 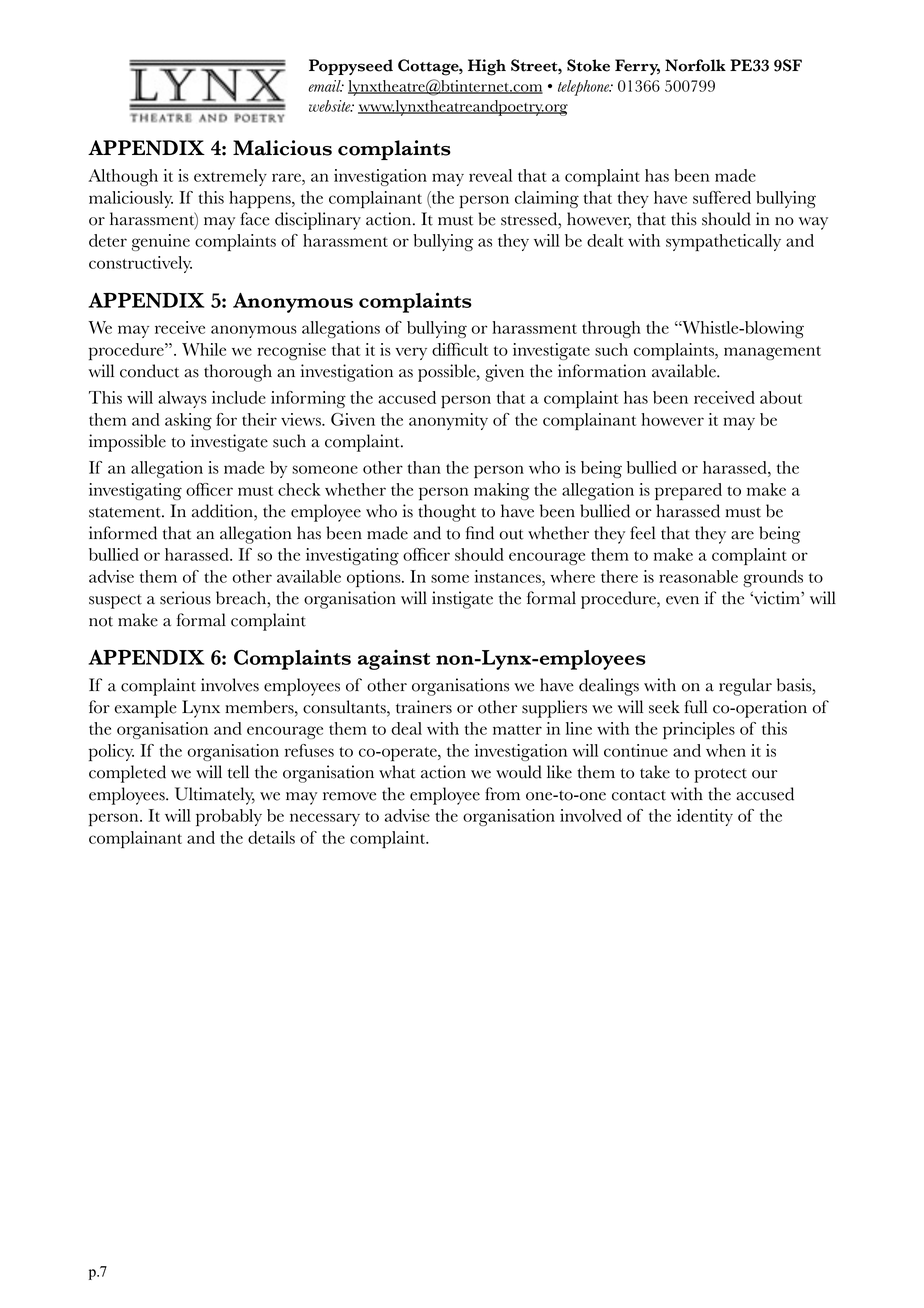 I want to click on Norfolk, so click(x=695, y=65).
